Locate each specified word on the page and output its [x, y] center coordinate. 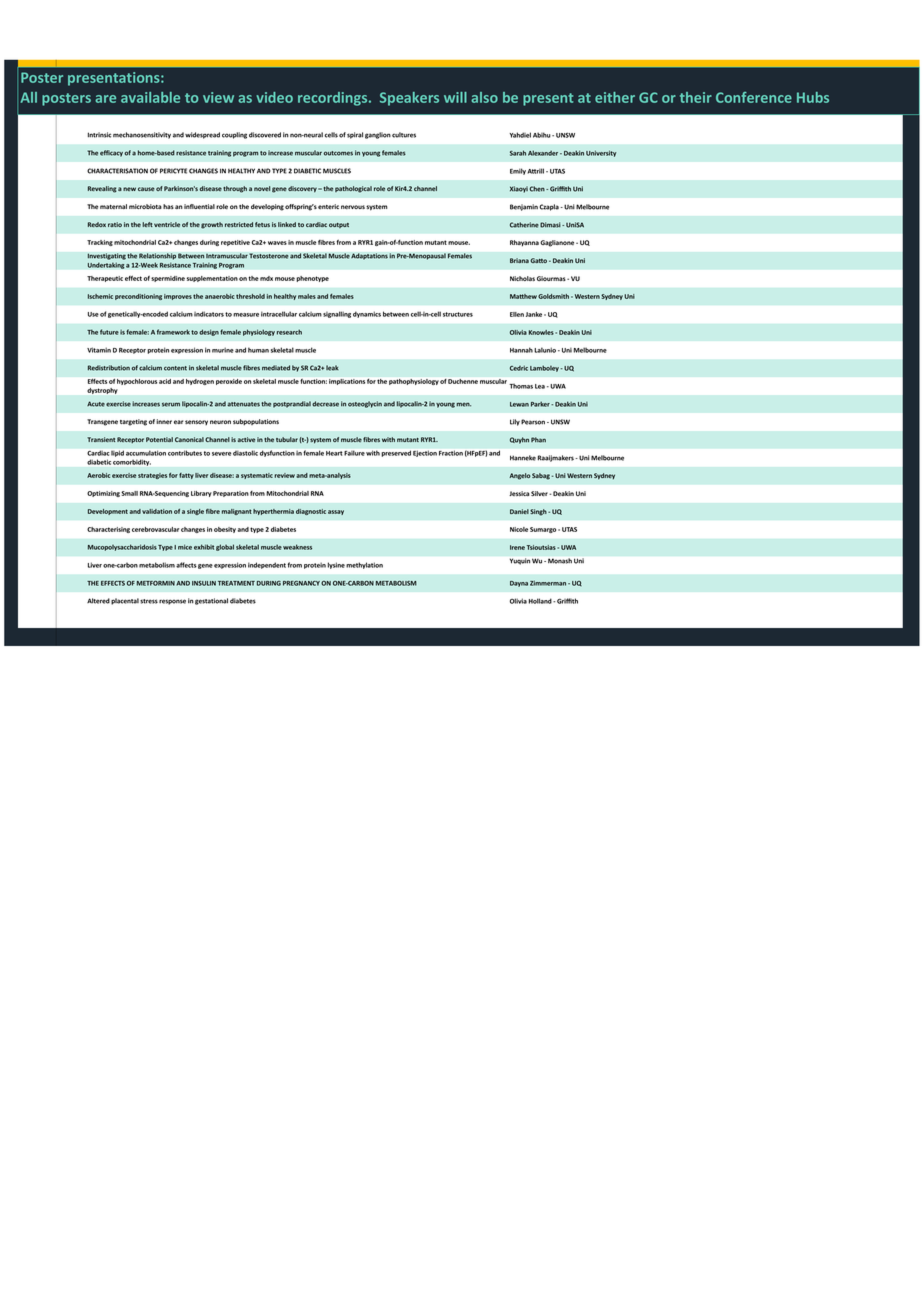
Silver [540, 493]
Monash [560, 561]
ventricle [167, 224]
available [150, 97]
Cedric [519, 368]
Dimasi [551, 225]
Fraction [451, 453]
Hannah [521, 350]
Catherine [524, 225]
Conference [754, 97]
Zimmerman [548, 583]
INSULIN [204, 583]
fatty [186, 476]
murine [223, 350]
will [455, 97]
